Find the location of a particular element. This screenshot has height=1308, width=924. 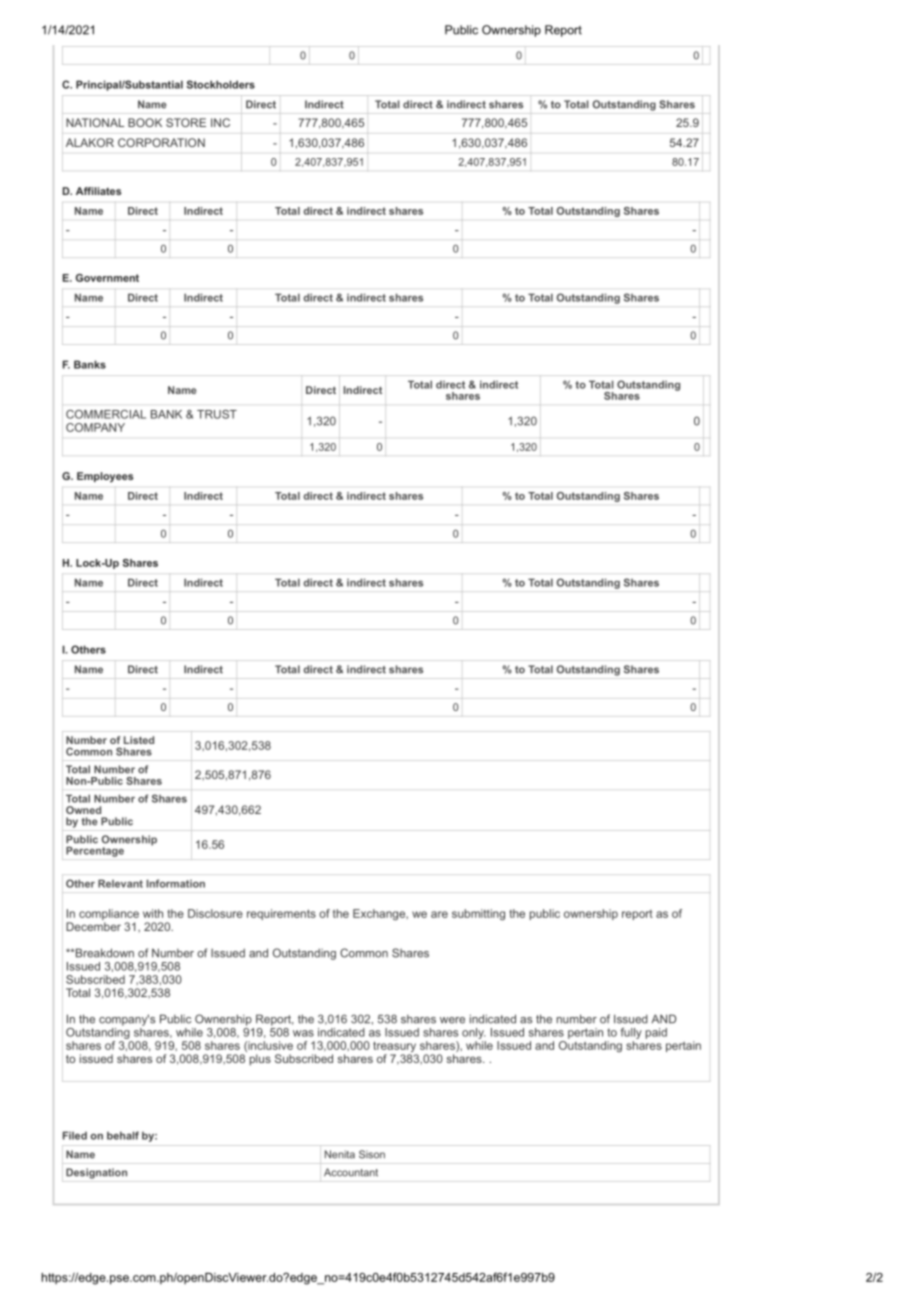

TRUST is located at coordinates (217, 414).
